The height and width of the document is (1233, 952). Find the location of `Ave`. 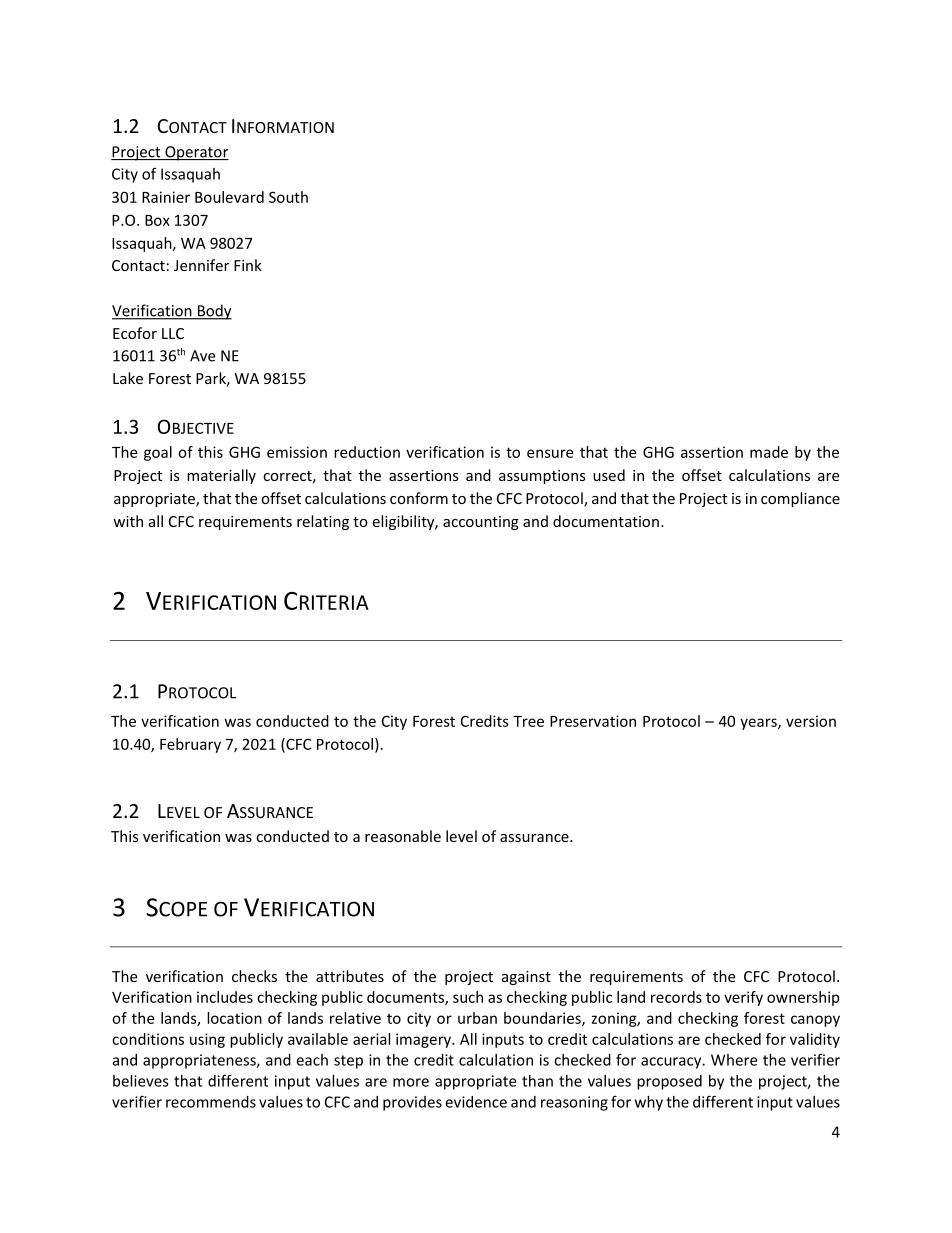

Ave is located at coordinates (202, 356).
